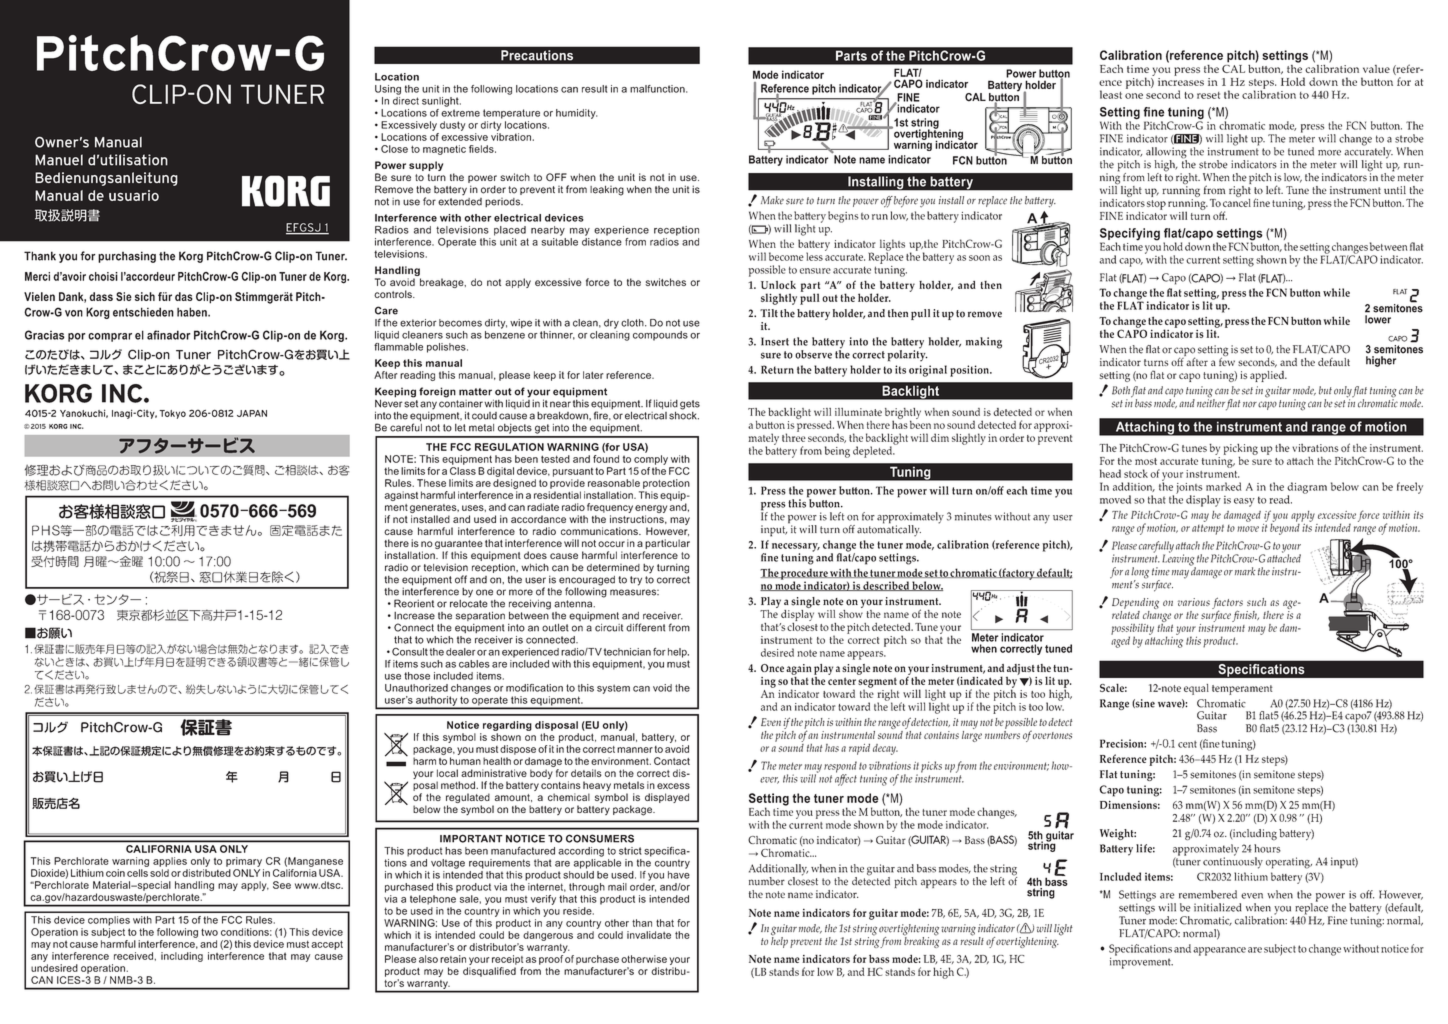  Describe the element at coordinates (388, 90) in the screenshot. I see `Using` at that location.
